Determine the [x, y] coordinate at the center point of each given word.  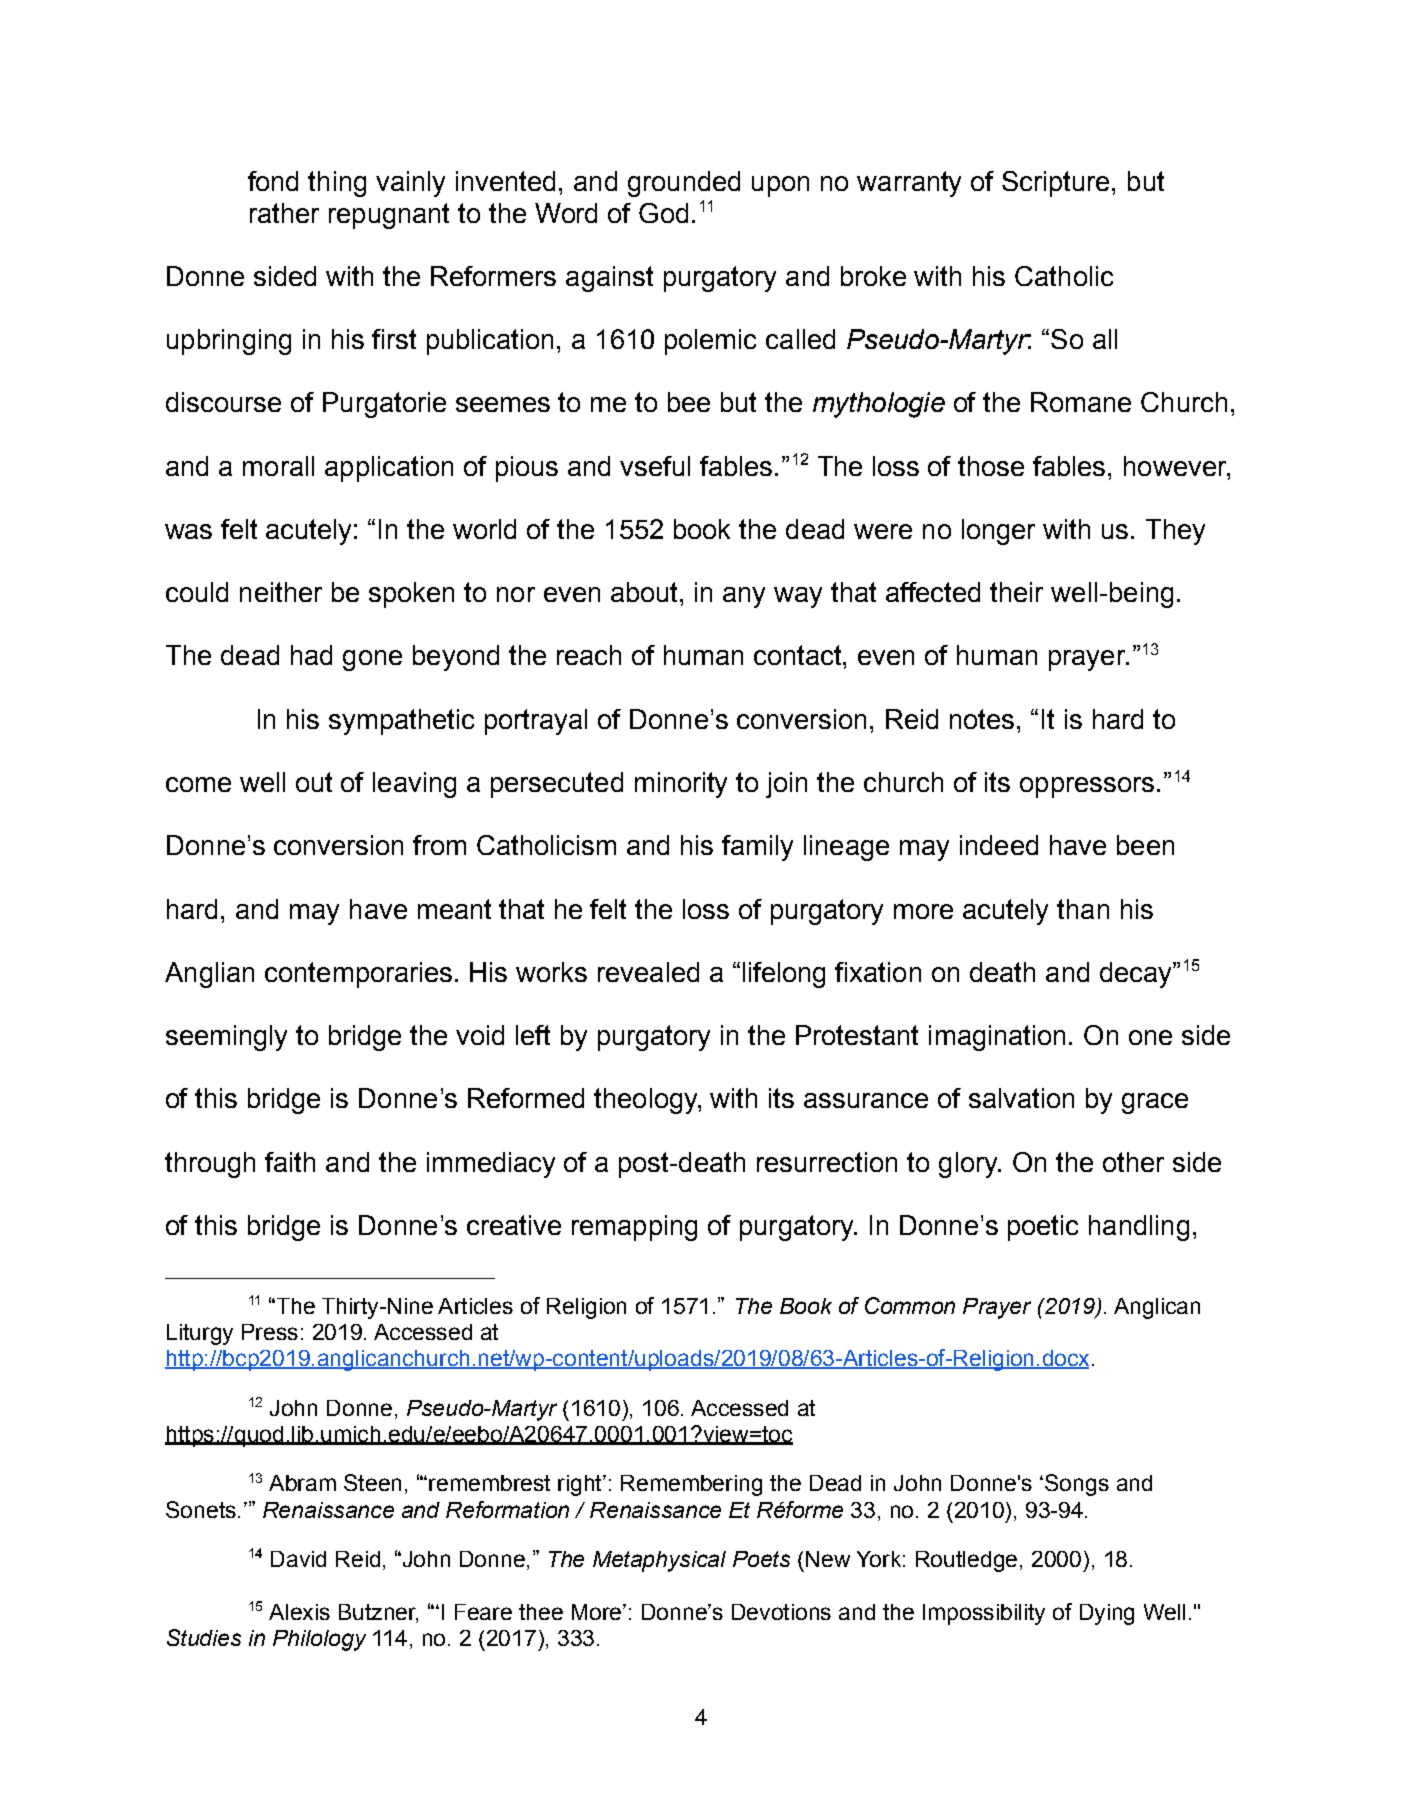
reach [589, 655]
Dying [1107, 1614]
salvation [1021, 1098]
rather [284, 213]
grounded [684, 184]
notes [982, 719]
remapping [634, 1228]
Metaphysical [659, 1561]
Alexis [299, 1612]
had [311, 655]
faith [290, 1162]
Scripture [1055, 184]
